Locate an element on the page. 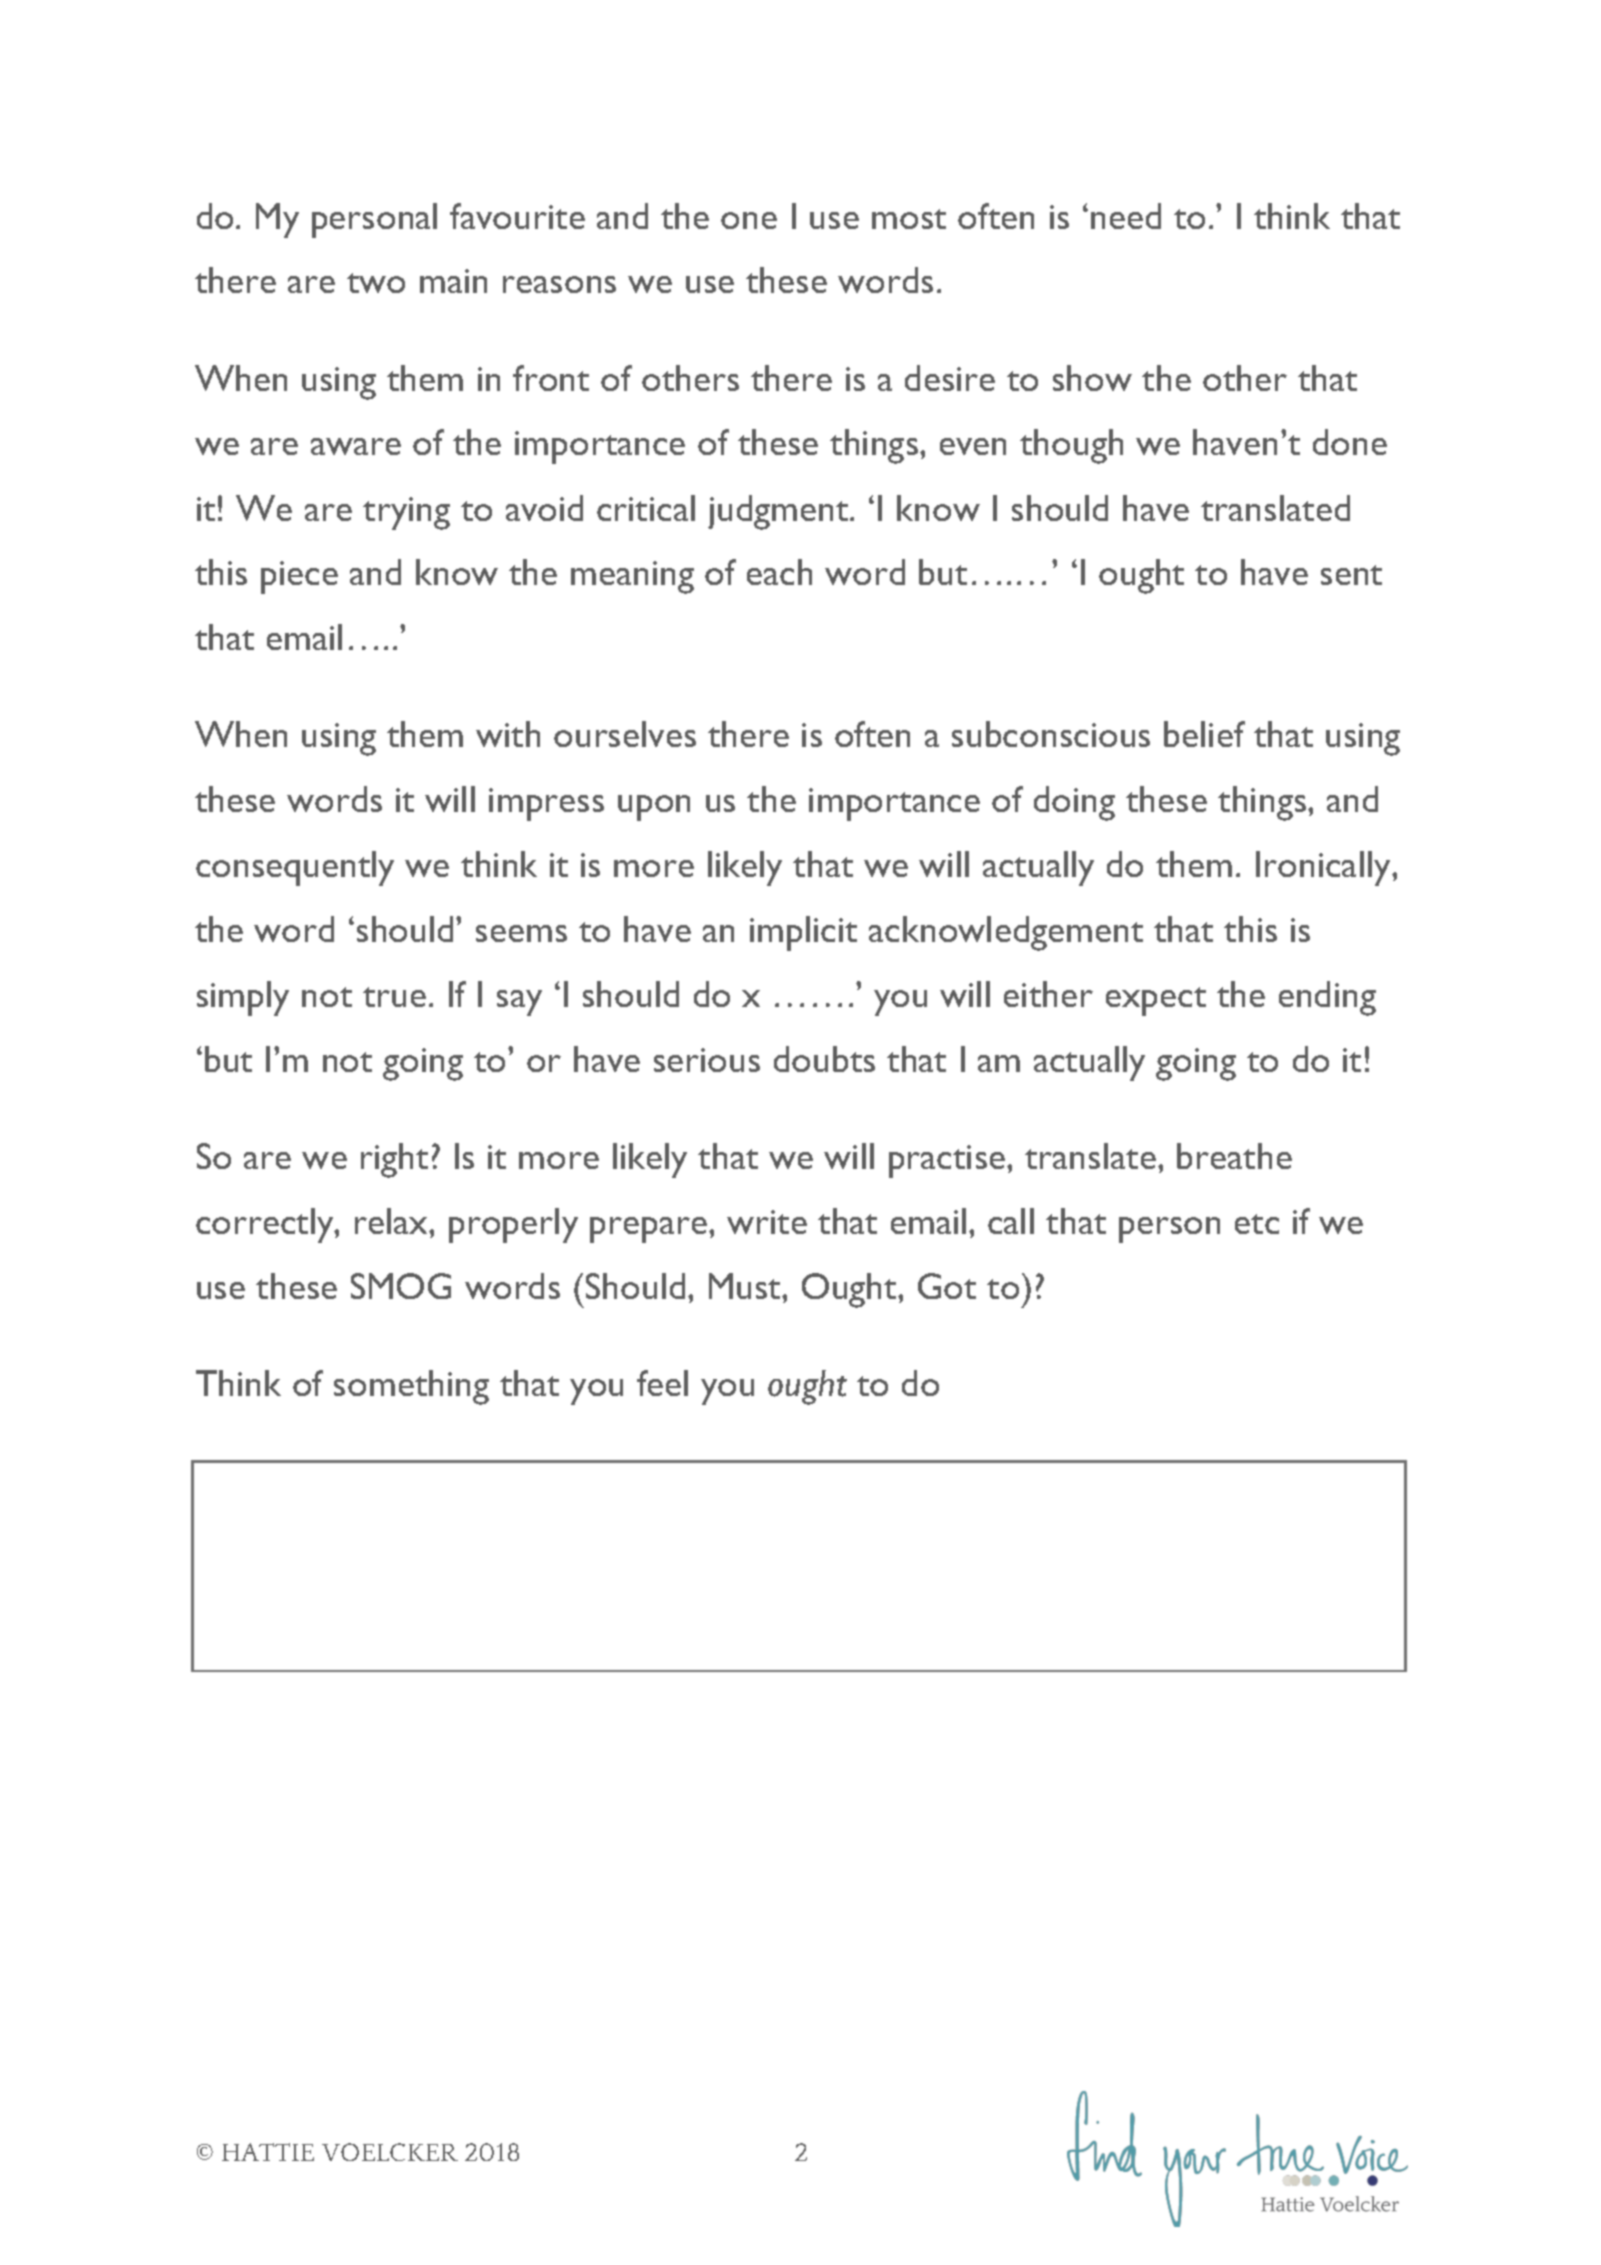 The image size is (1601, 2265). Must is located at coordinates (746, 1286).
